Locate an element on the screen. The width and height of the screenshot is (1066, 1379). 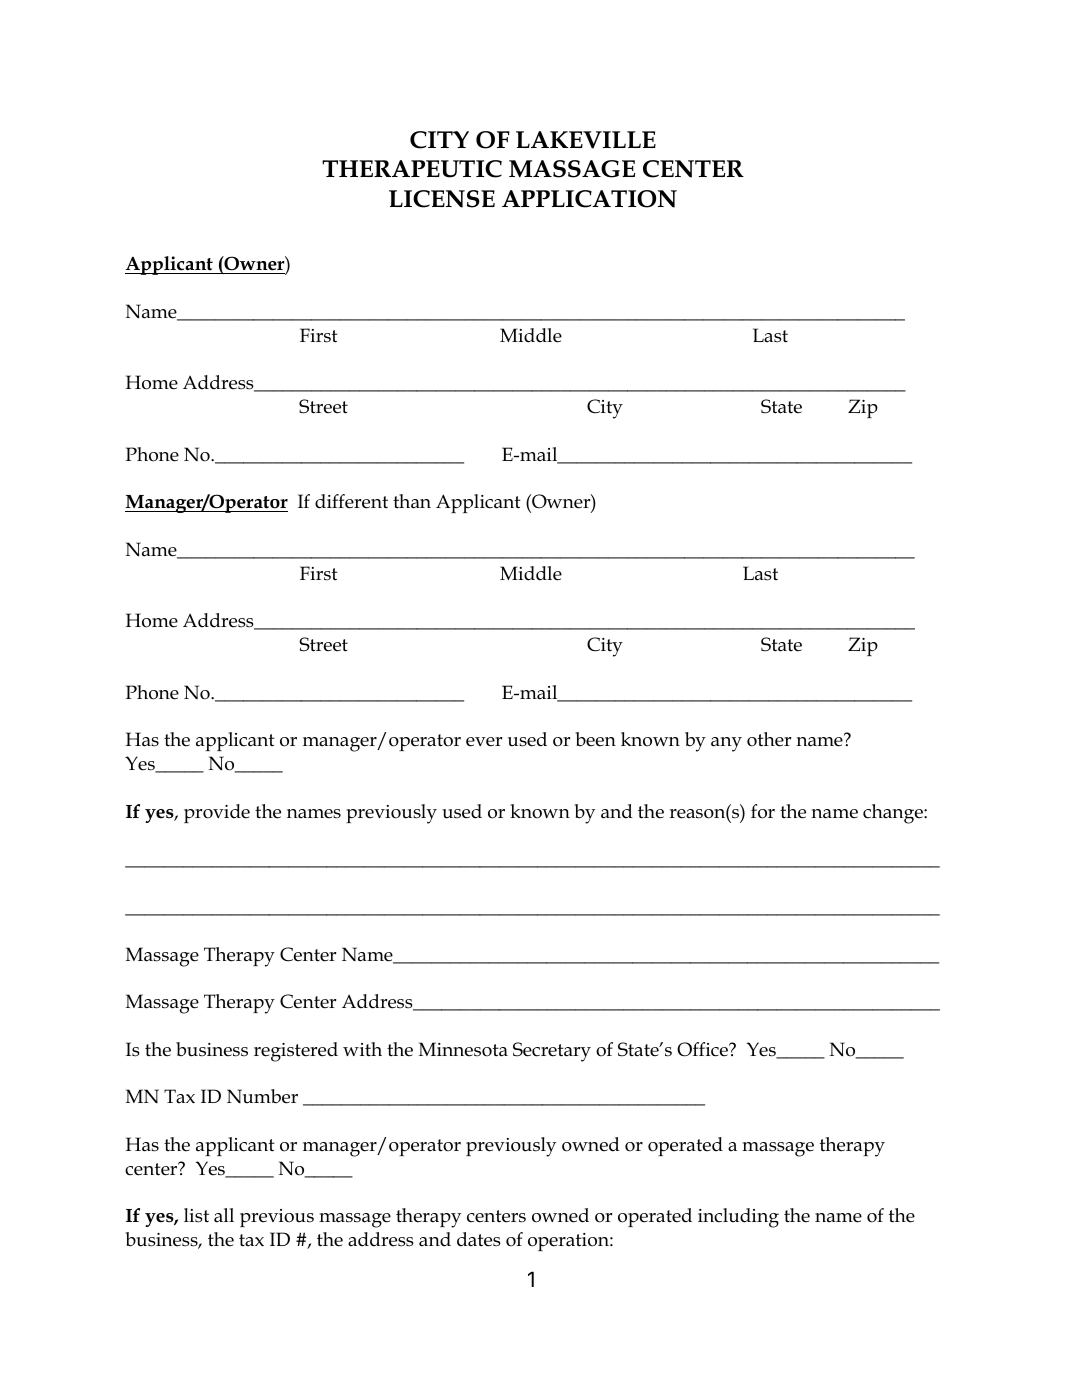
registered is located at coordinates (296, 1052).
